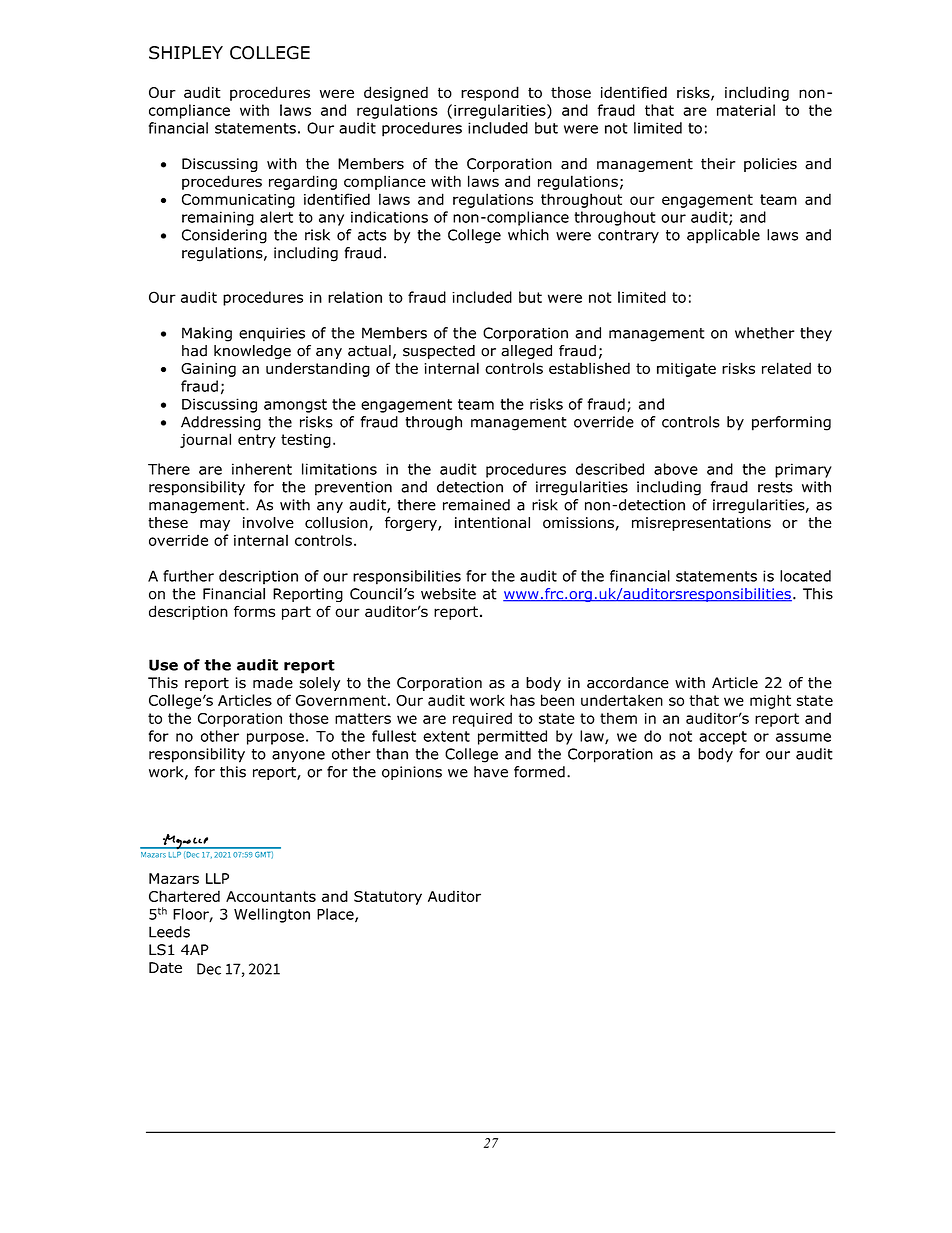 The width and height of the screenshot is (952, 1233). I want to click on respond, so click(490, 93).
